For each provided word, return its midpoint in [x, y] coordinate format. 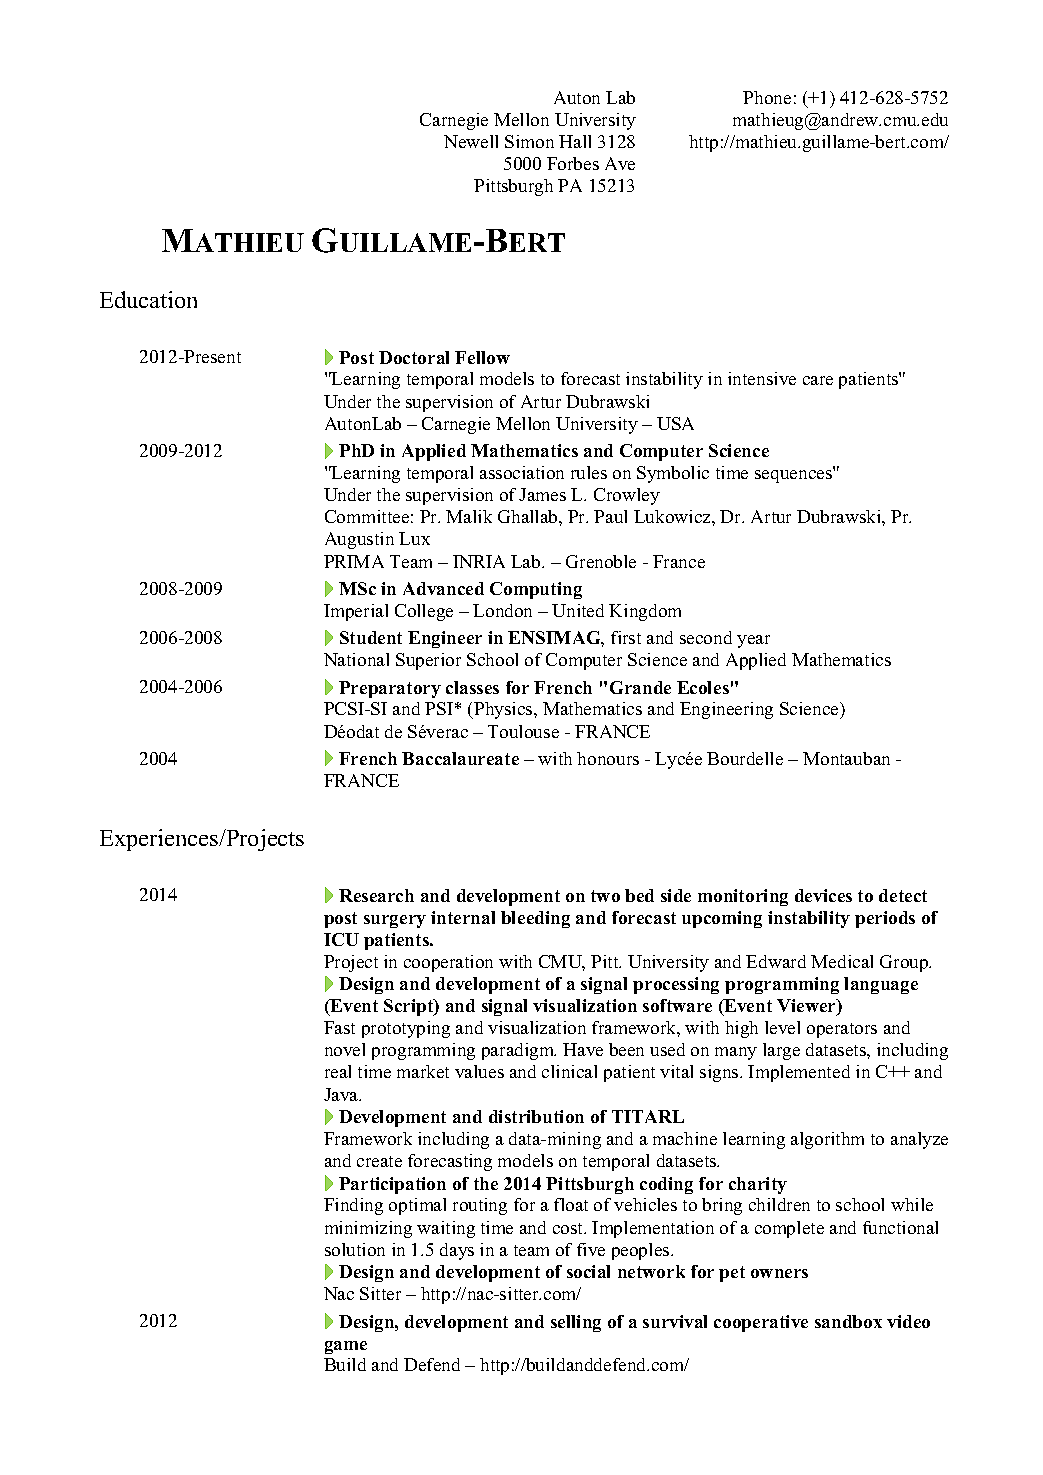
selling [576, 1323]
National [356, 659]
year [753, 641]
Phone [767, 97]
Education [148, 299]
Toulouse [523, 731]
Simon [529, 141]
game [346, 1347]
